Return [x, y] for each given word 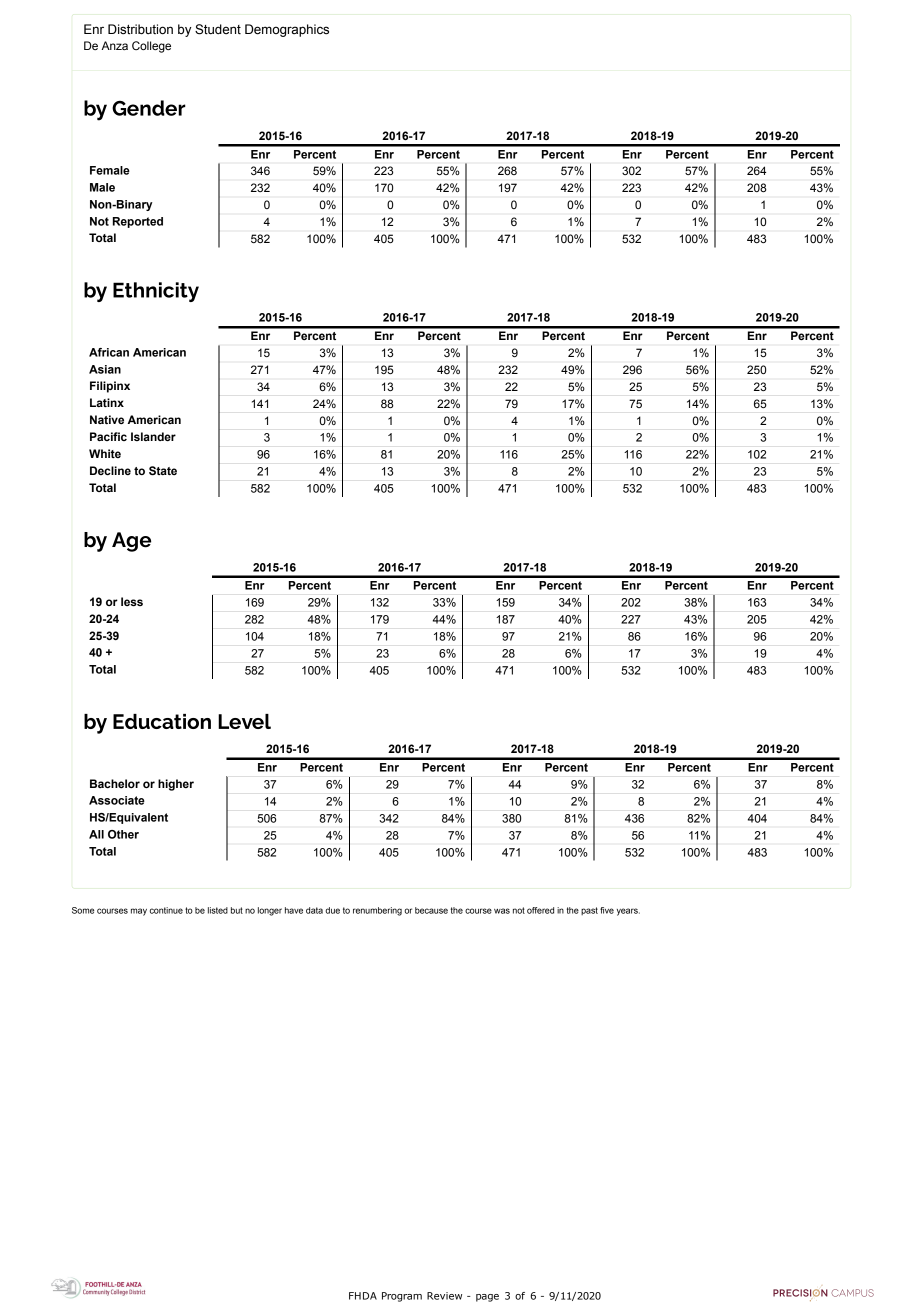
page [487, 1298]
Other [123, 834]
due [332, 910]
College [151, 47]
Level [244, 721]
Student [218, 29]
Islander [153, 436]
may [139, 912]
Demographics [287, 30]
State [163, 471]
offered [540, 910]
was [502, 911]
